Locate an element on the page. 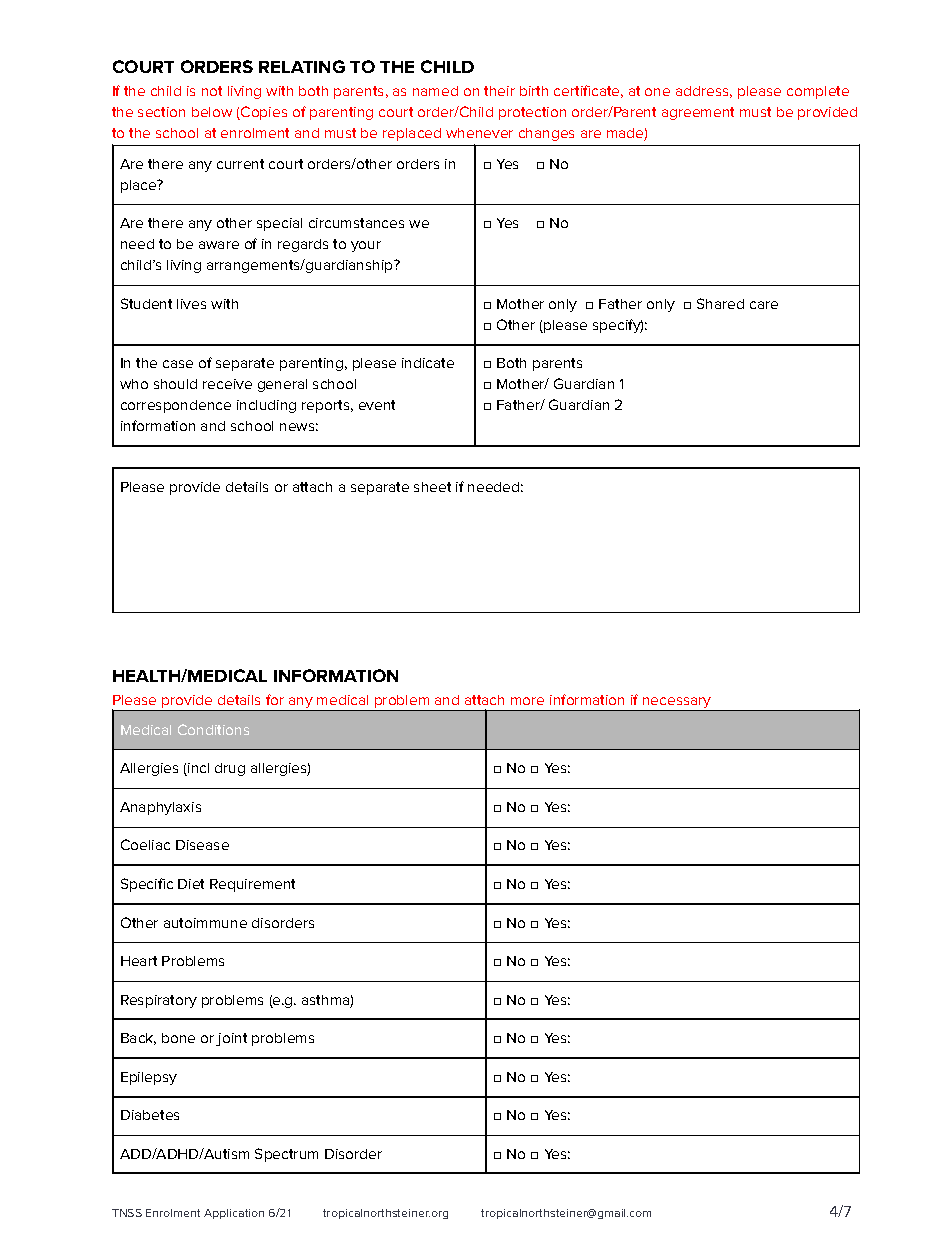  joint is located at coordinates (231, 1039).
